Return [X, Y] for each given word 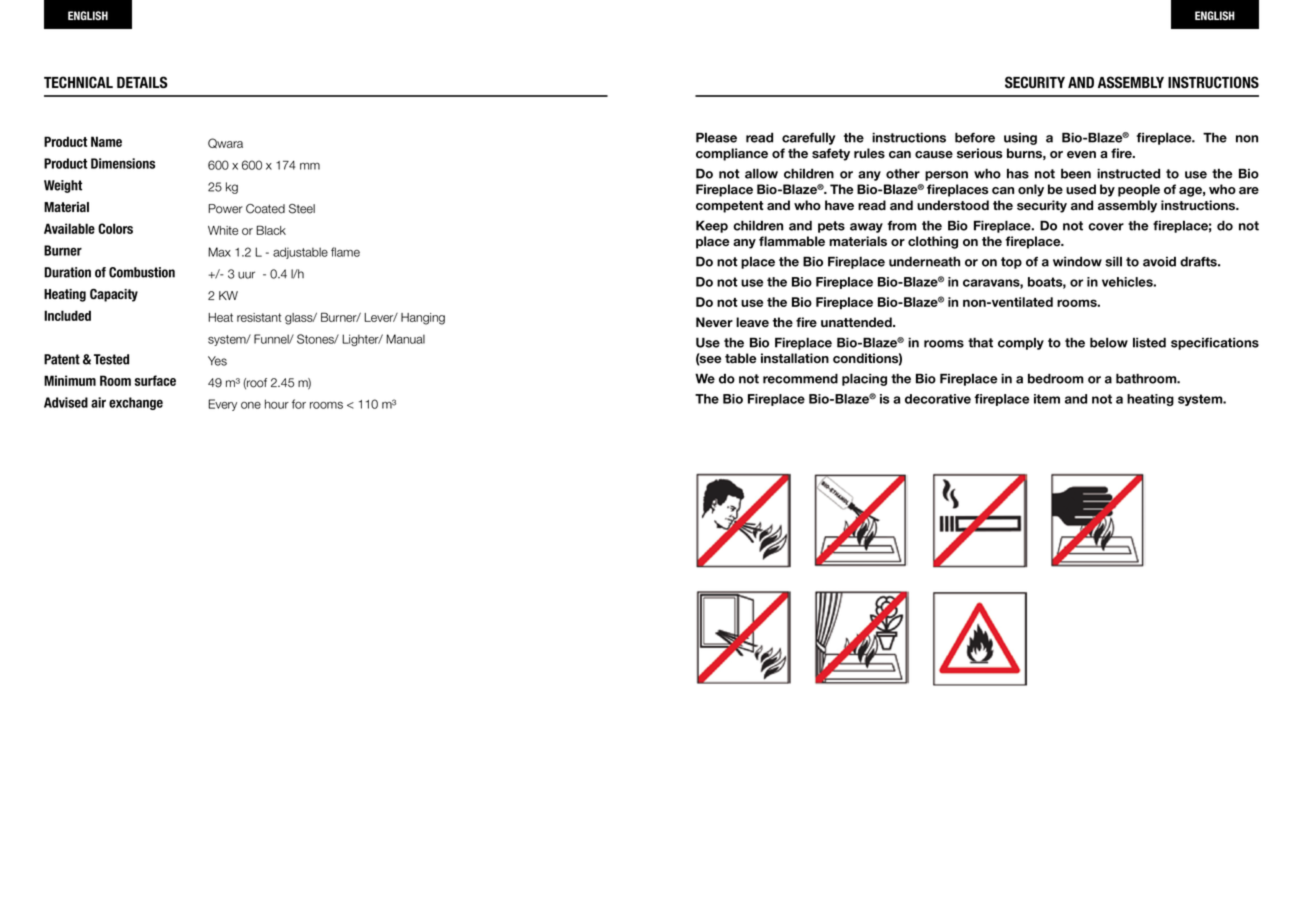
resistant [259, 317]
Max [219, 252]
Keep [712, 226]
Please [716, 137]
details [142, 82]
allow [761, 173]
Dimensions [123, 163]
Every [222, 405]
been [1076, 173]
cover [1106, 227]
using [1020, 139]
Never [714, 322]
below [1109, 342]
